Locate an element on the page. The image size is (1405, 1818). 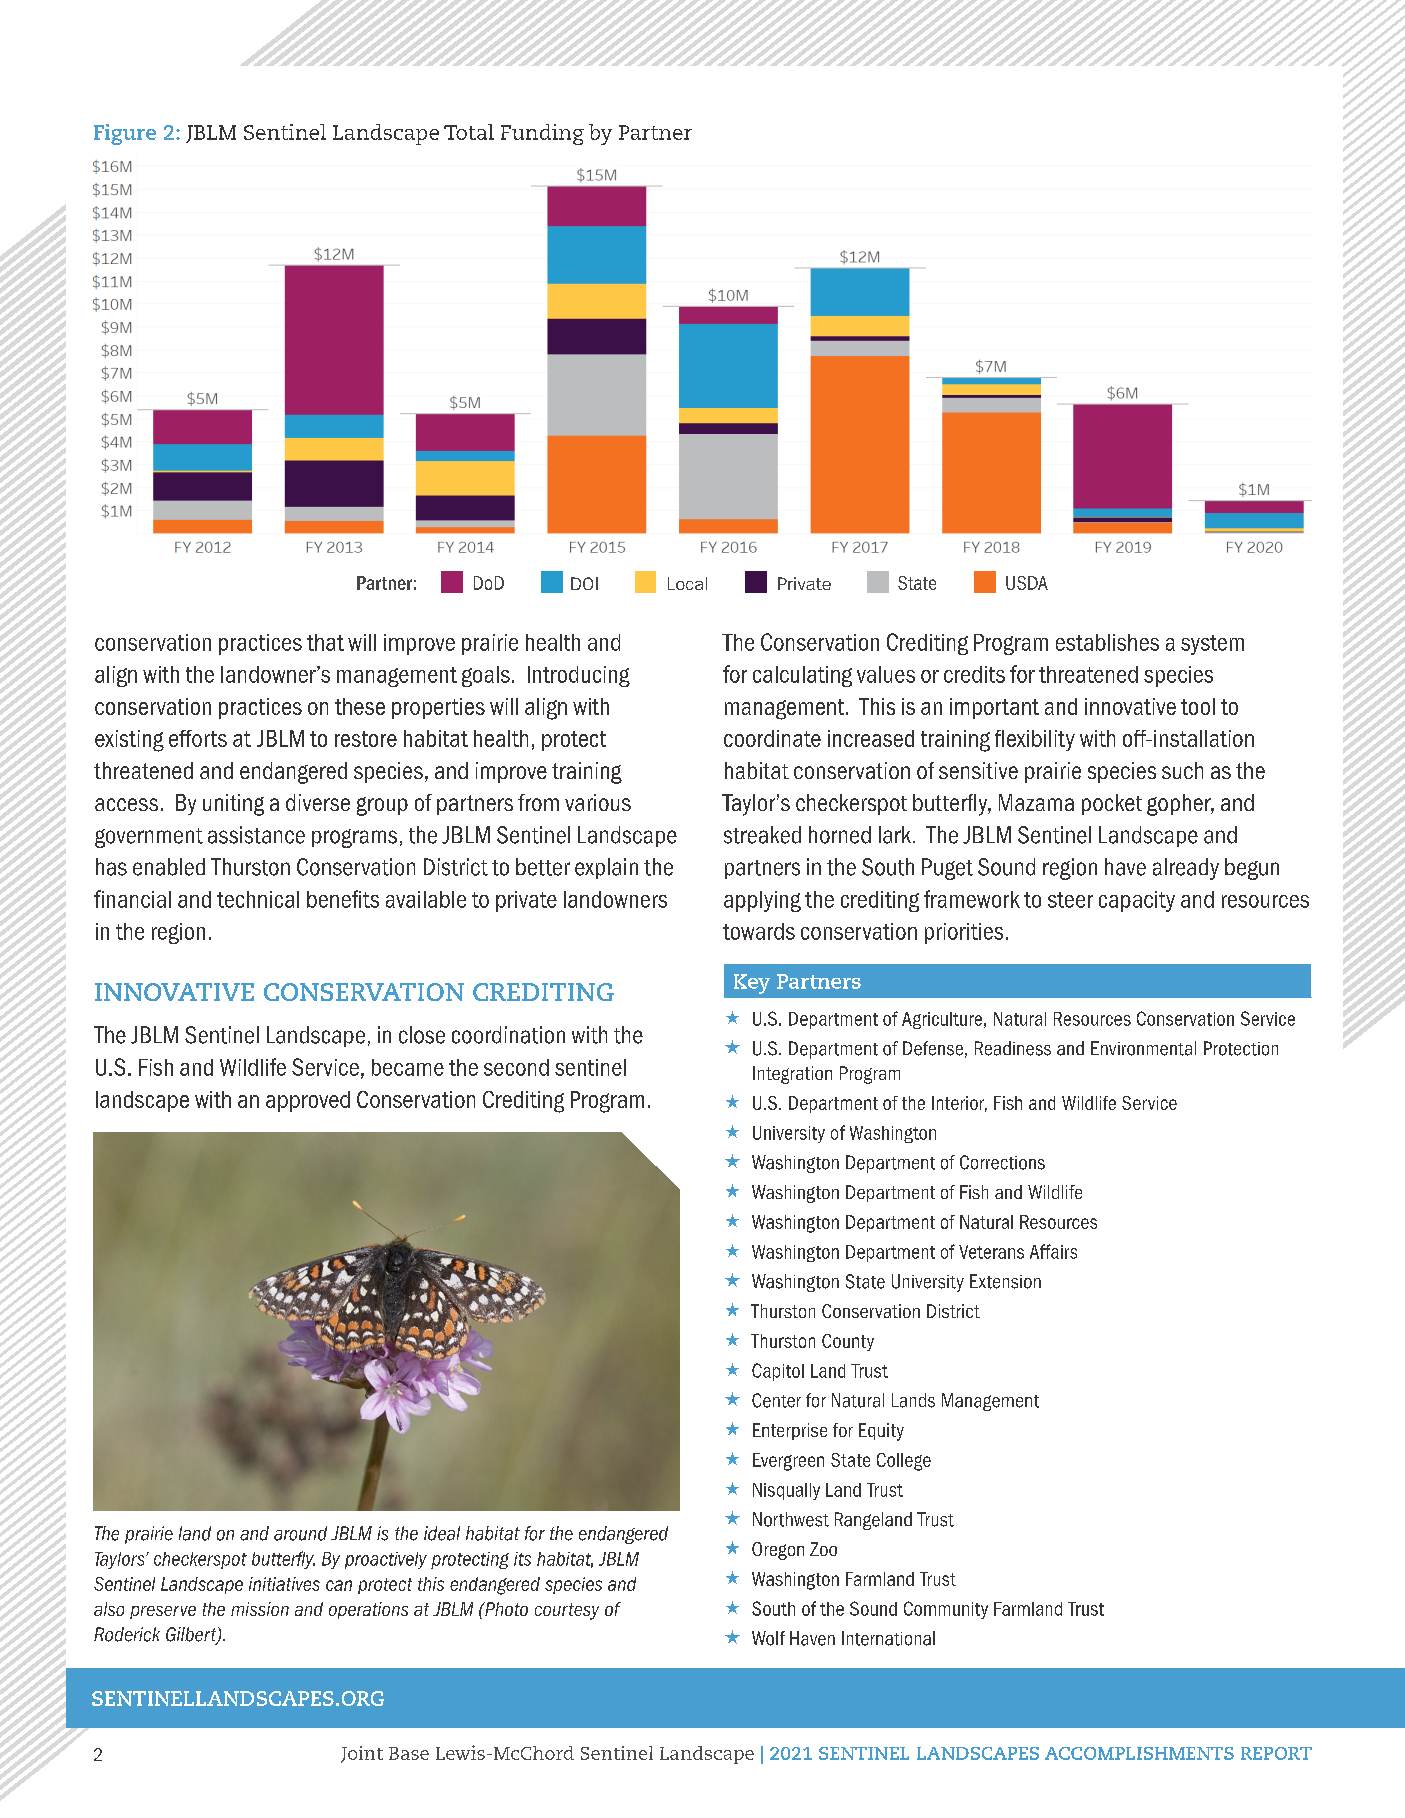
Local is located at coordinates (687, 583).
